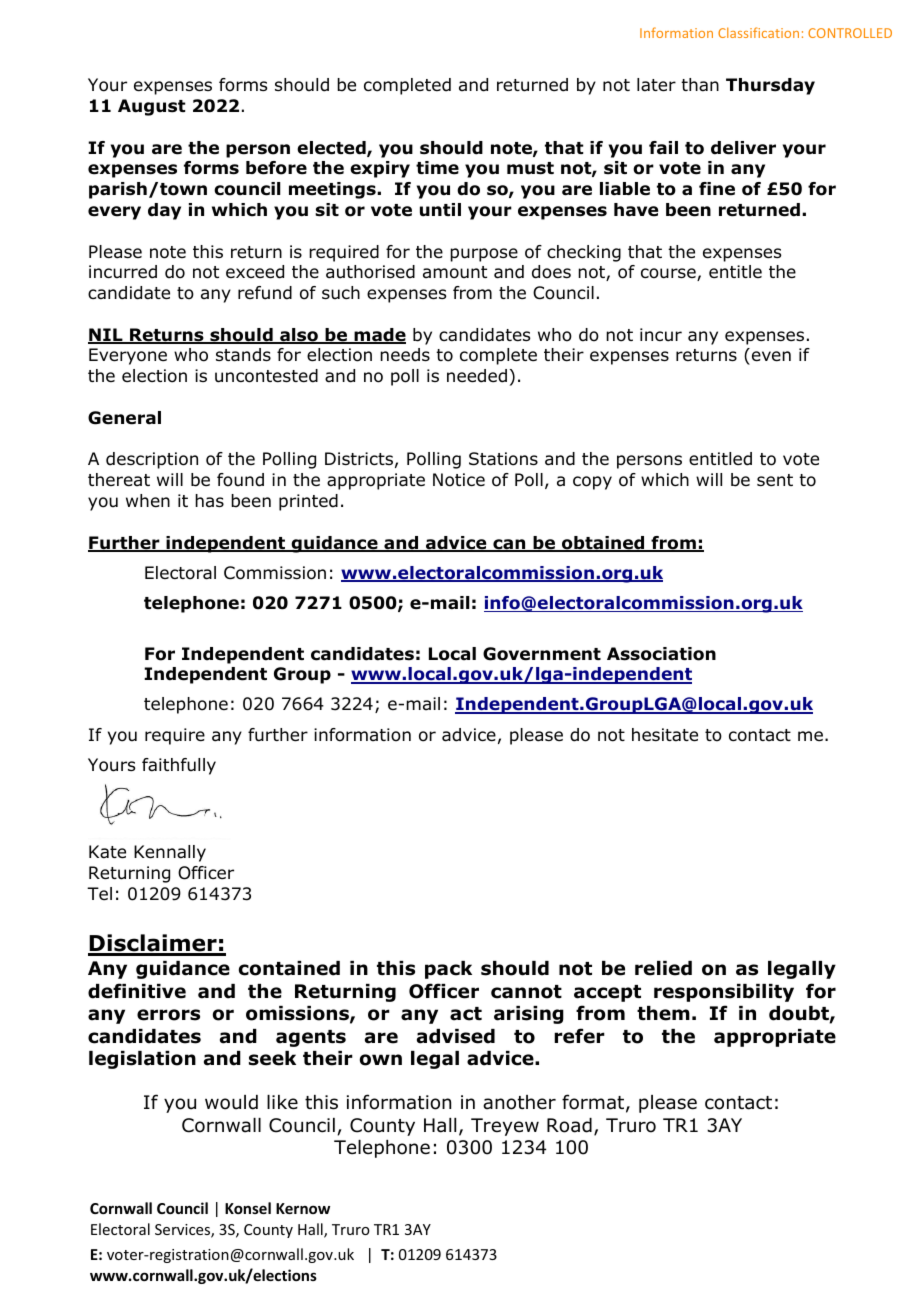 Image resolution: width=924 pixels, height=1308 pixels. What do you see at coordinates (542, 654) in the page?
I see `Government` at bounding box center [542, 654].
